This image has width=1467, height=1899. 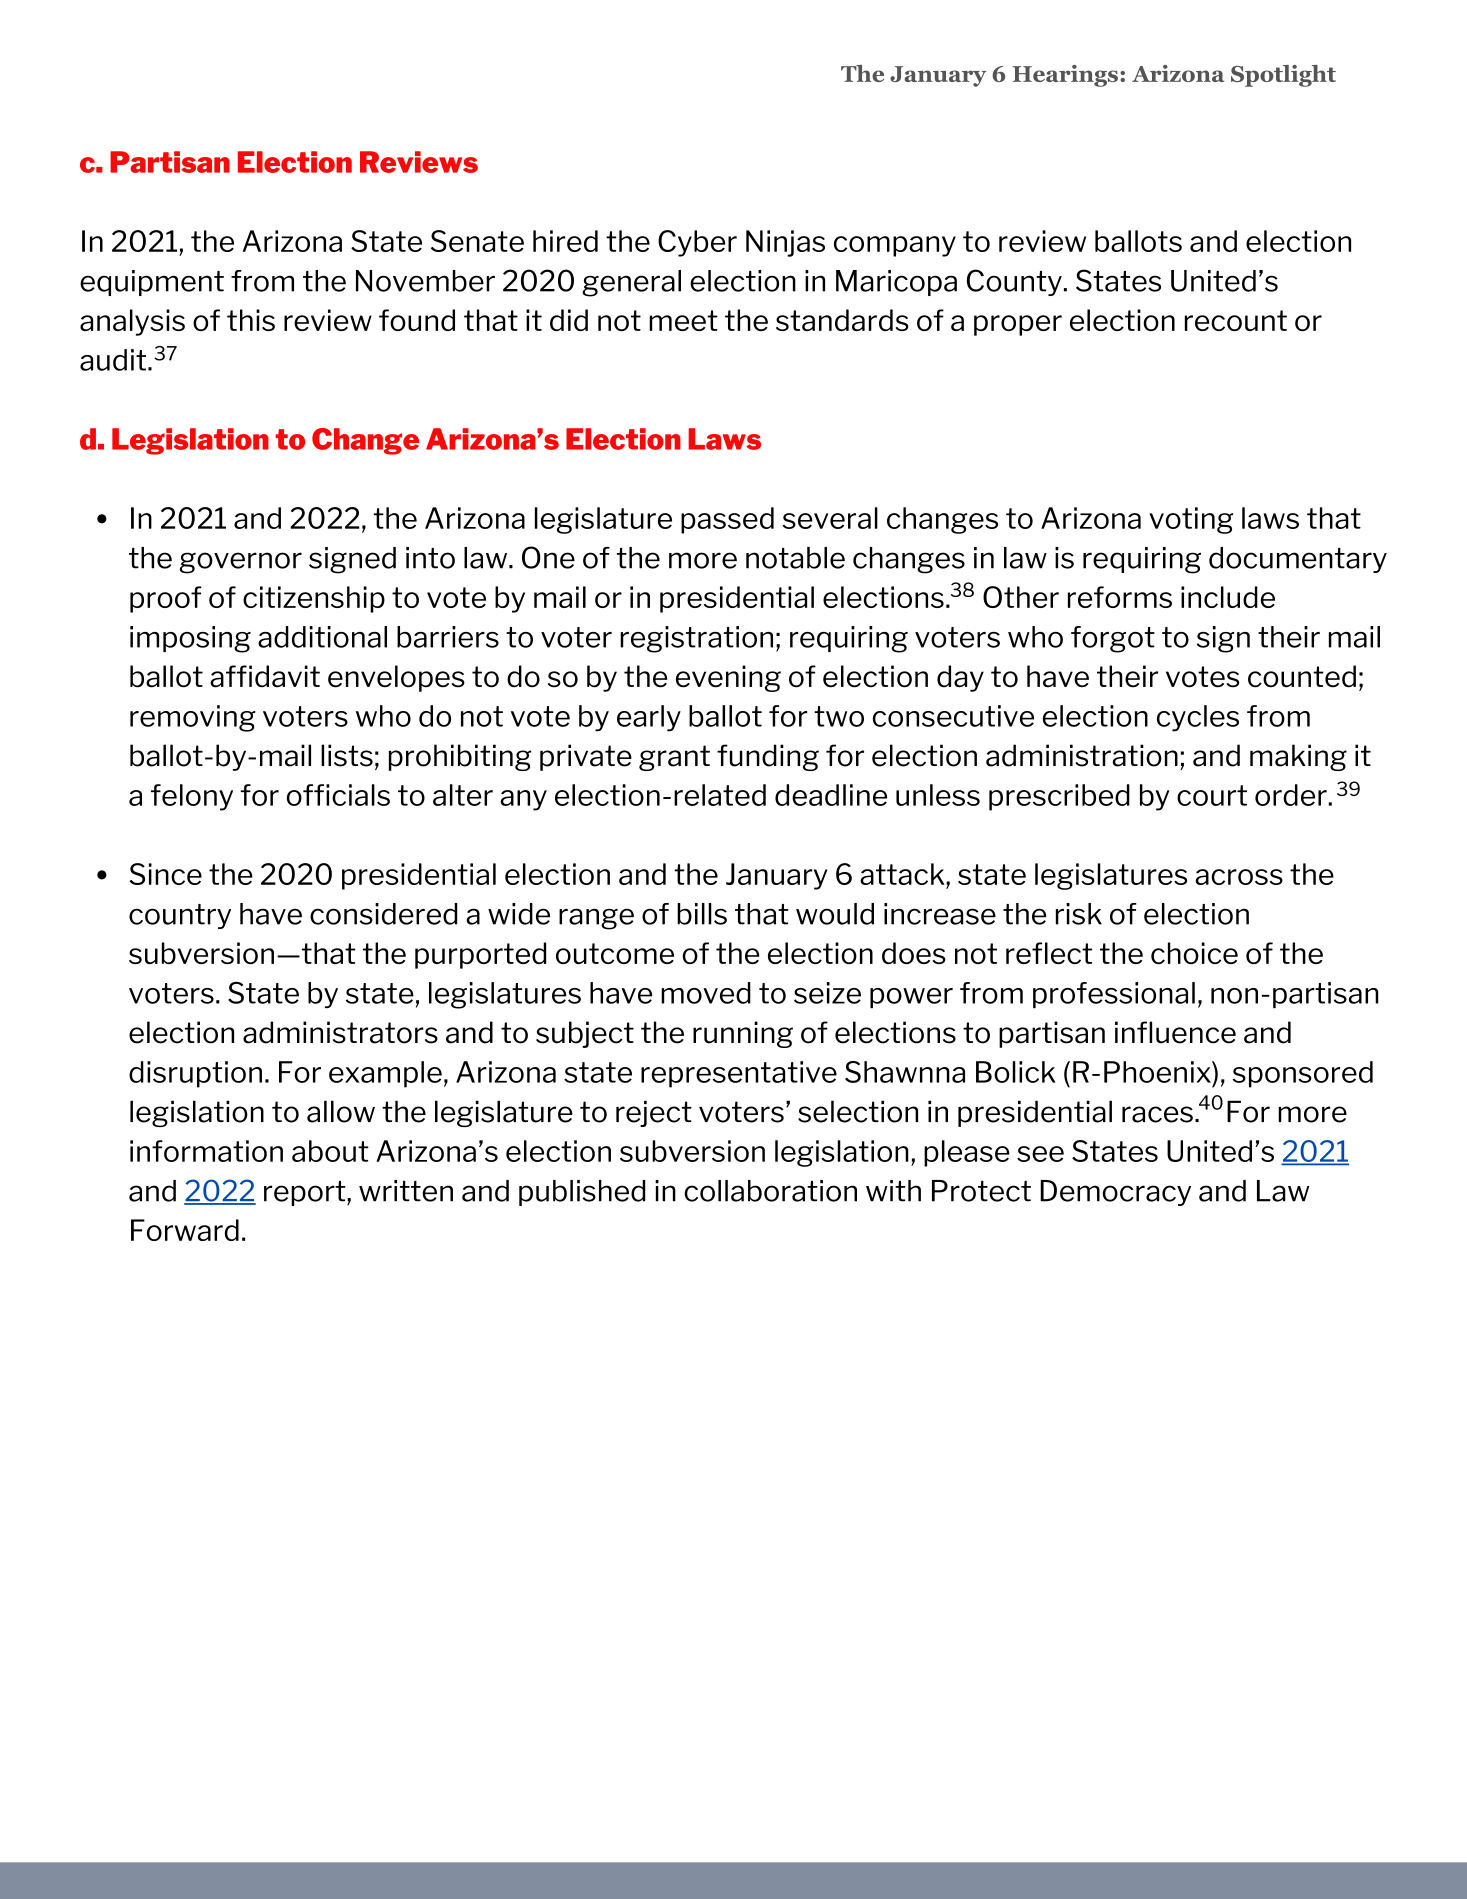 What do you see at coordinates (1065, 76) in the image?
I see `Hearings` at bounding box center [1065, 76].
